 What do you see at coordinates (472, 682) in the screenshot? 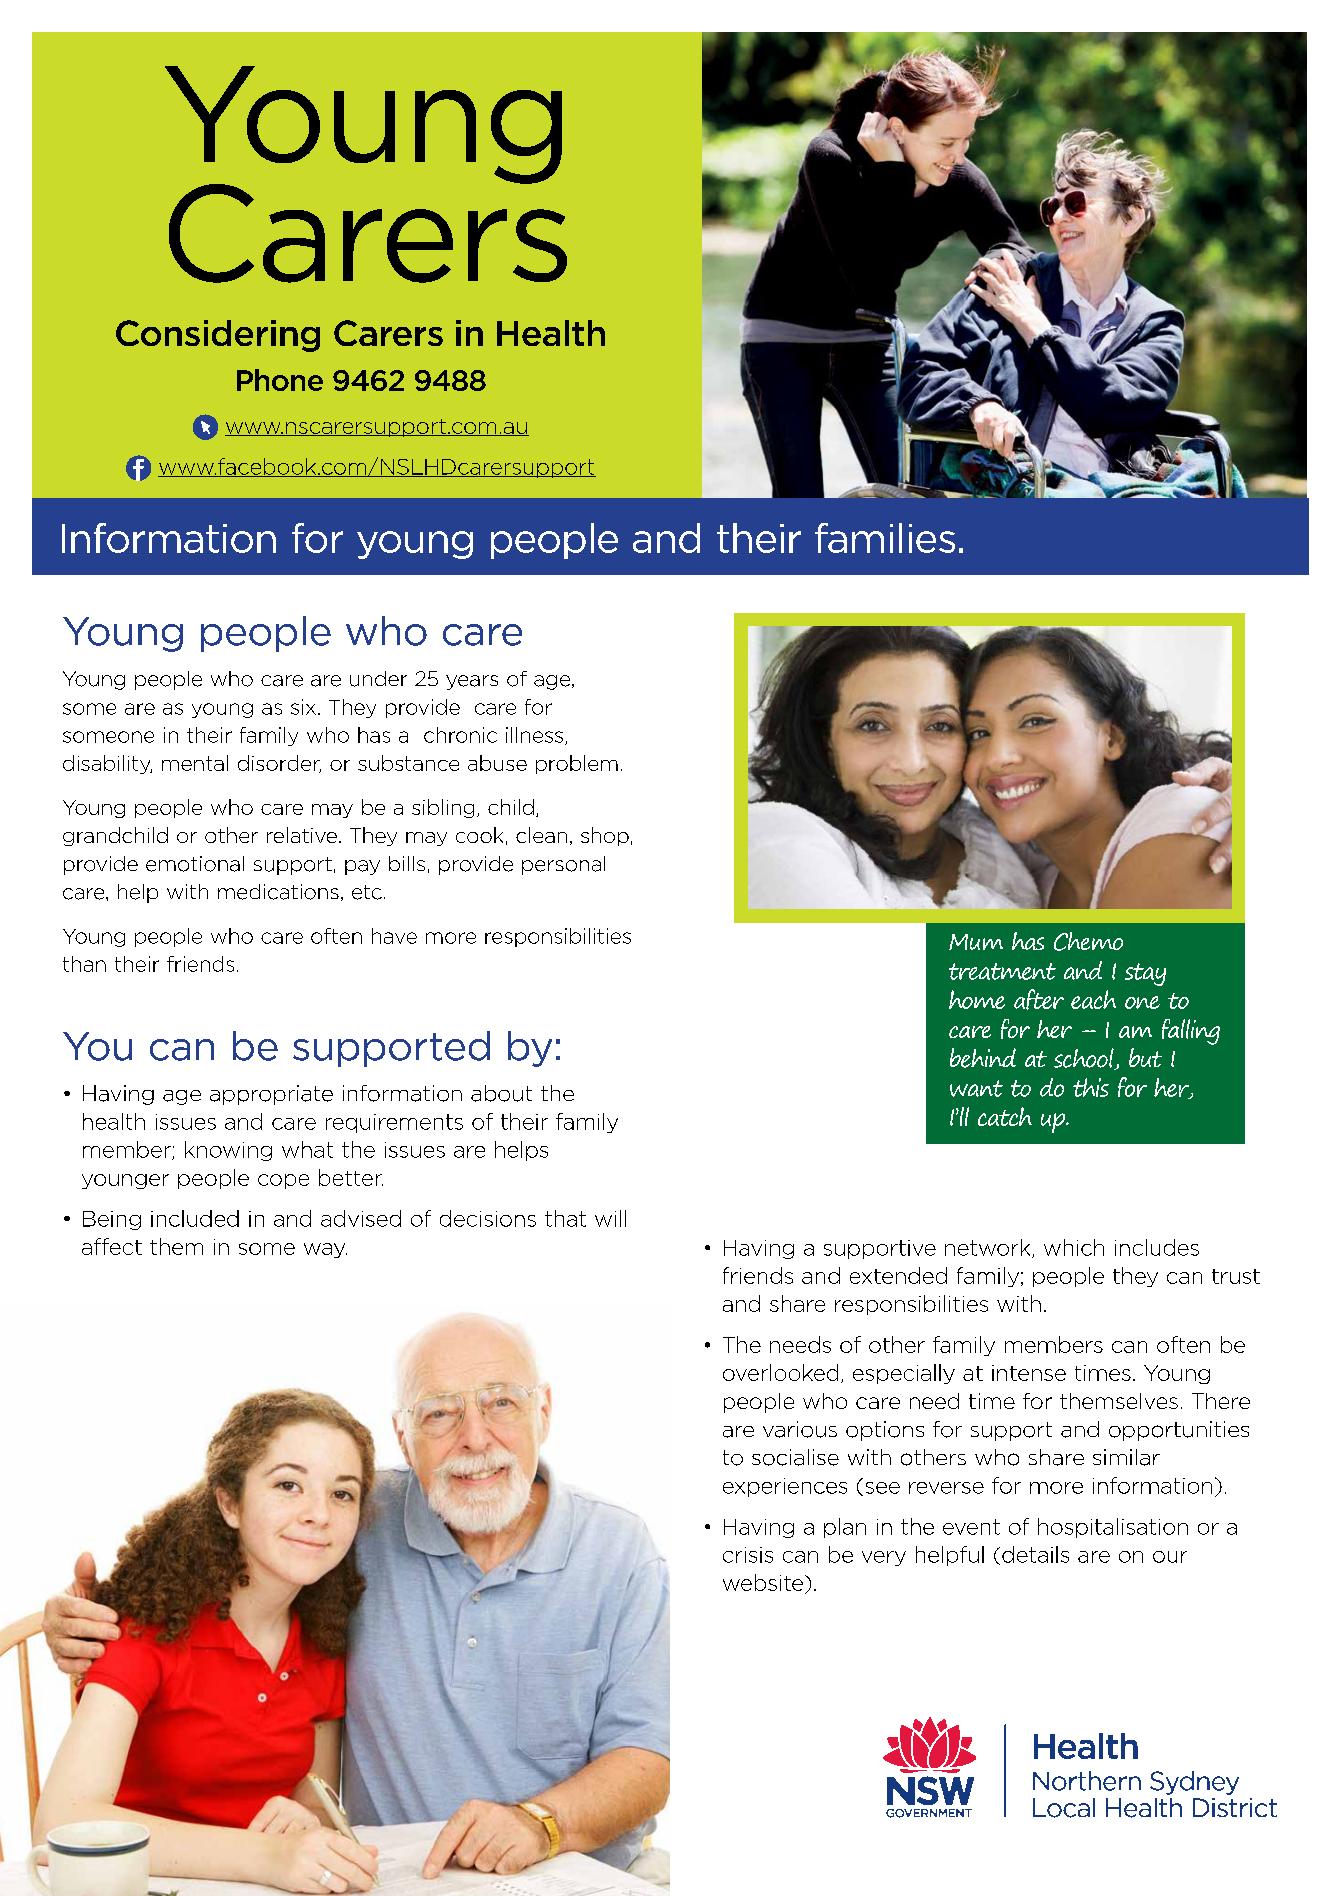
I see `years` at bounding box center [472, 682].
